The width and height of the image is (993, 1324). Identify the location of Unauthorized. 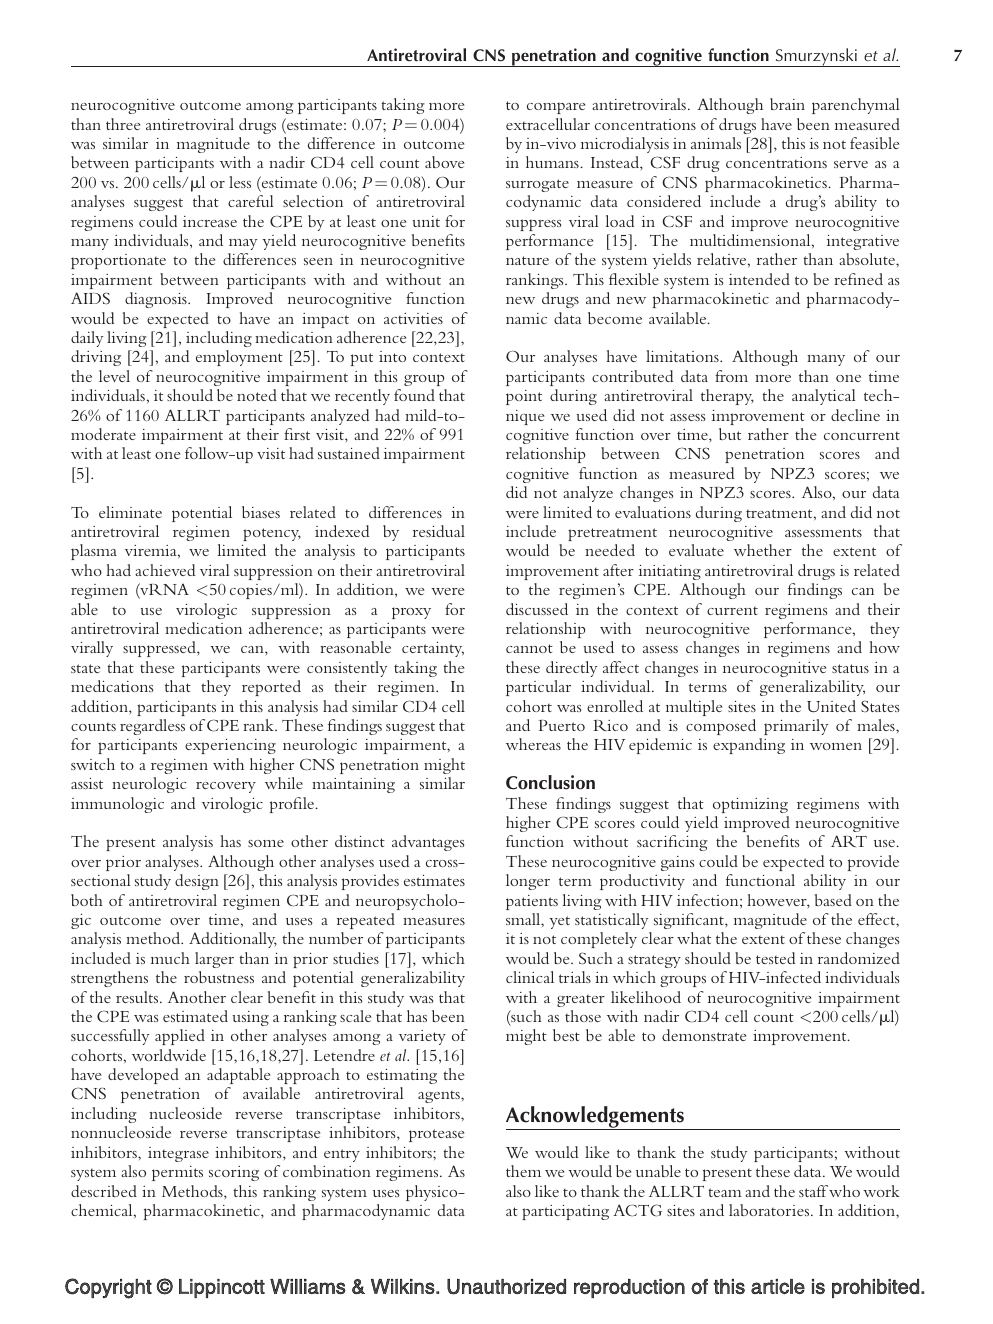
(506, 1287).
